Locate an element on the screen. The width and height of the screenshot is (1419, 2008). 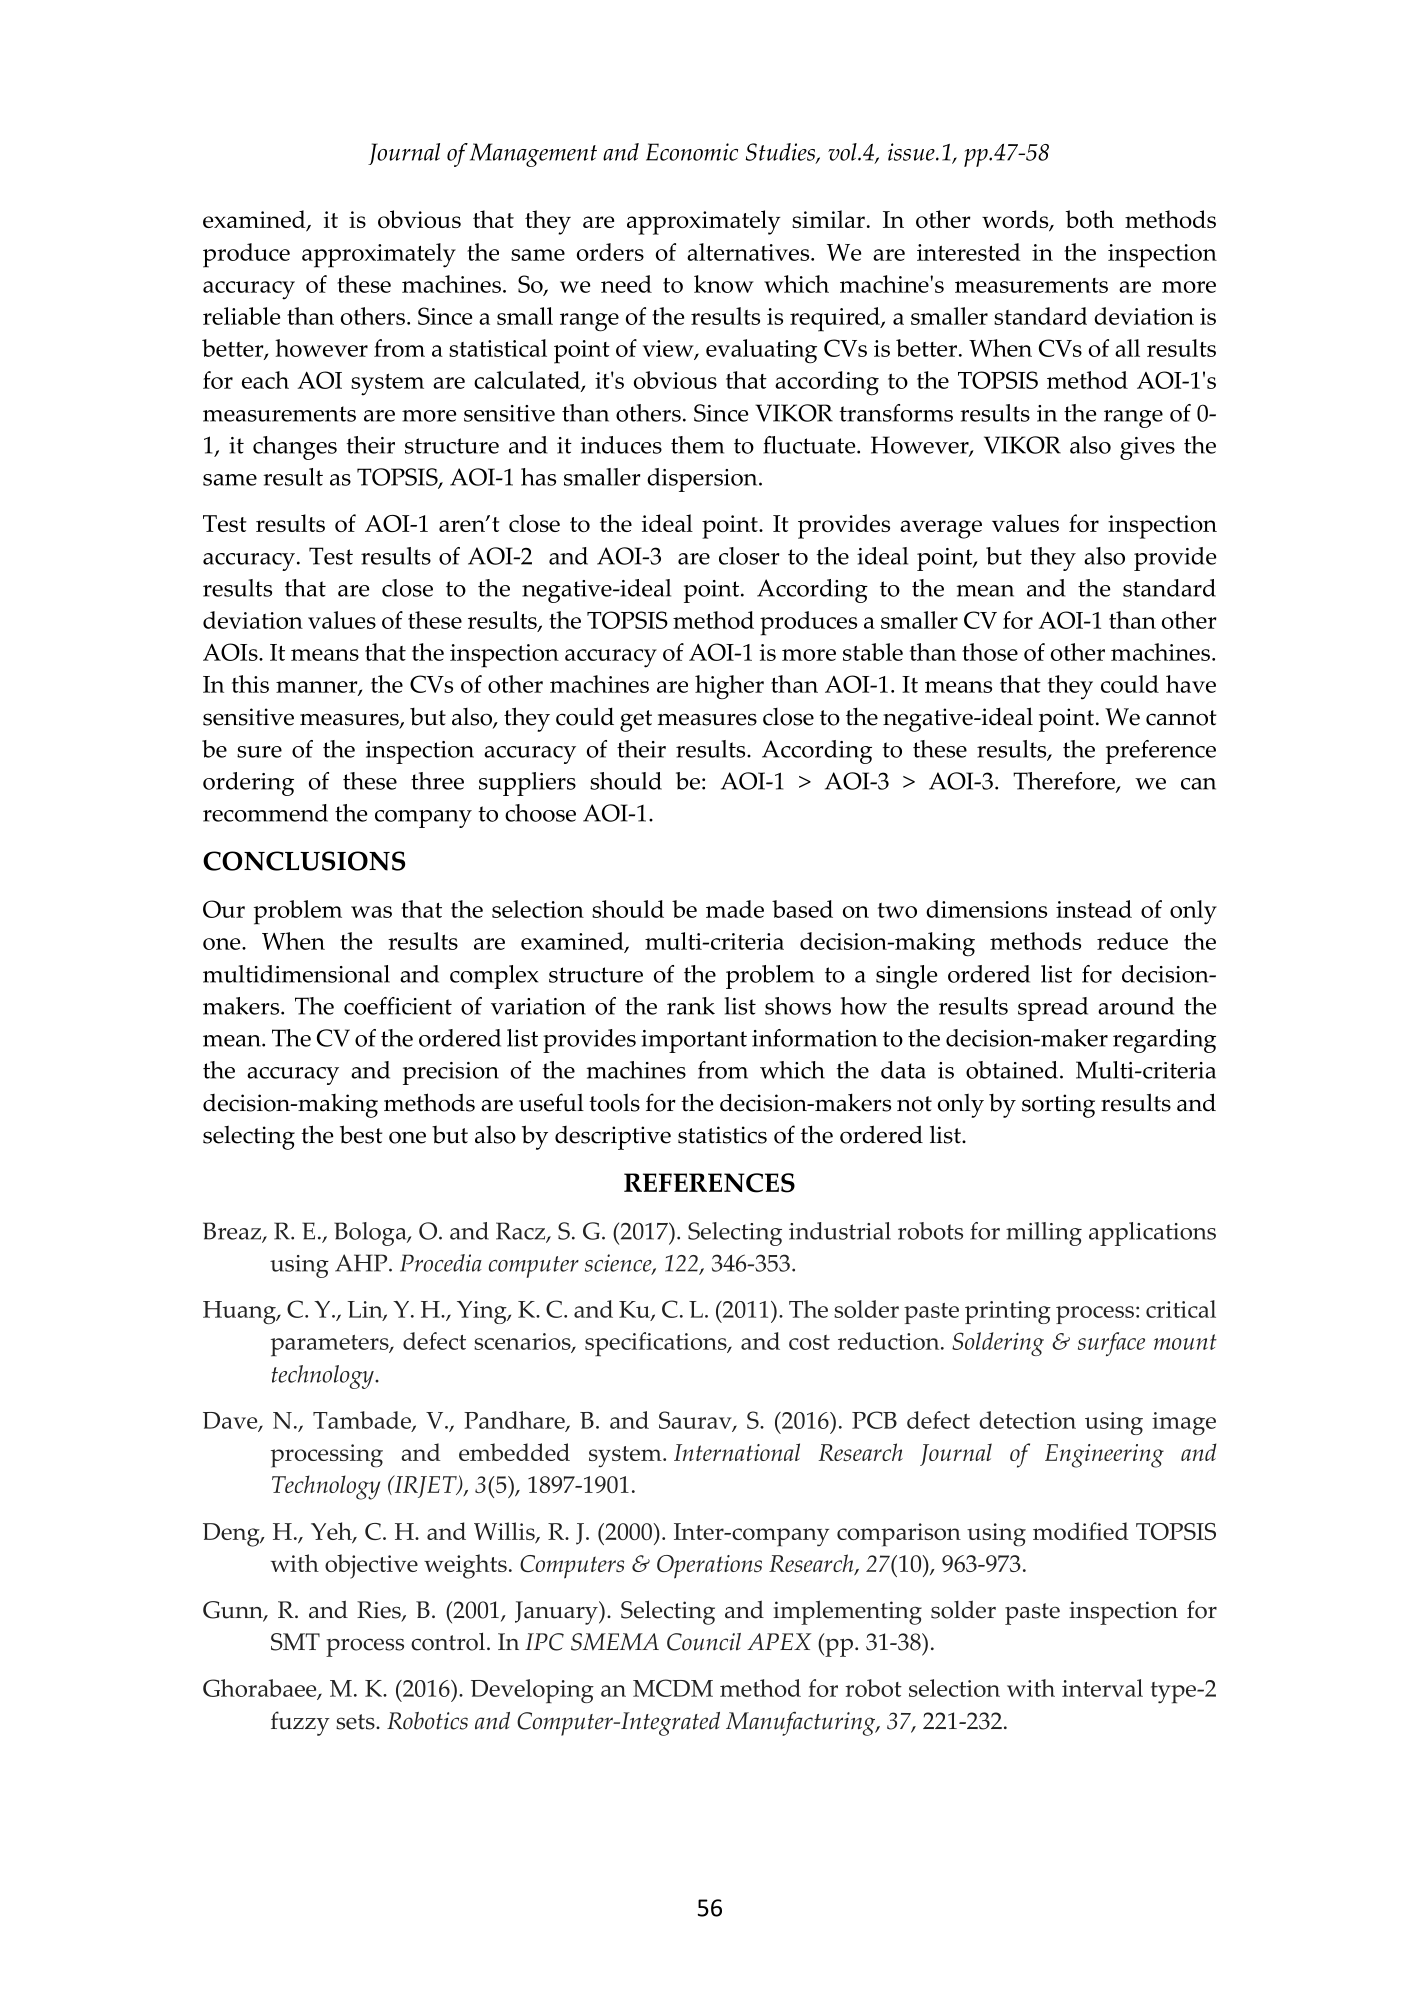
reliable is located at coordinates (241, 316).
